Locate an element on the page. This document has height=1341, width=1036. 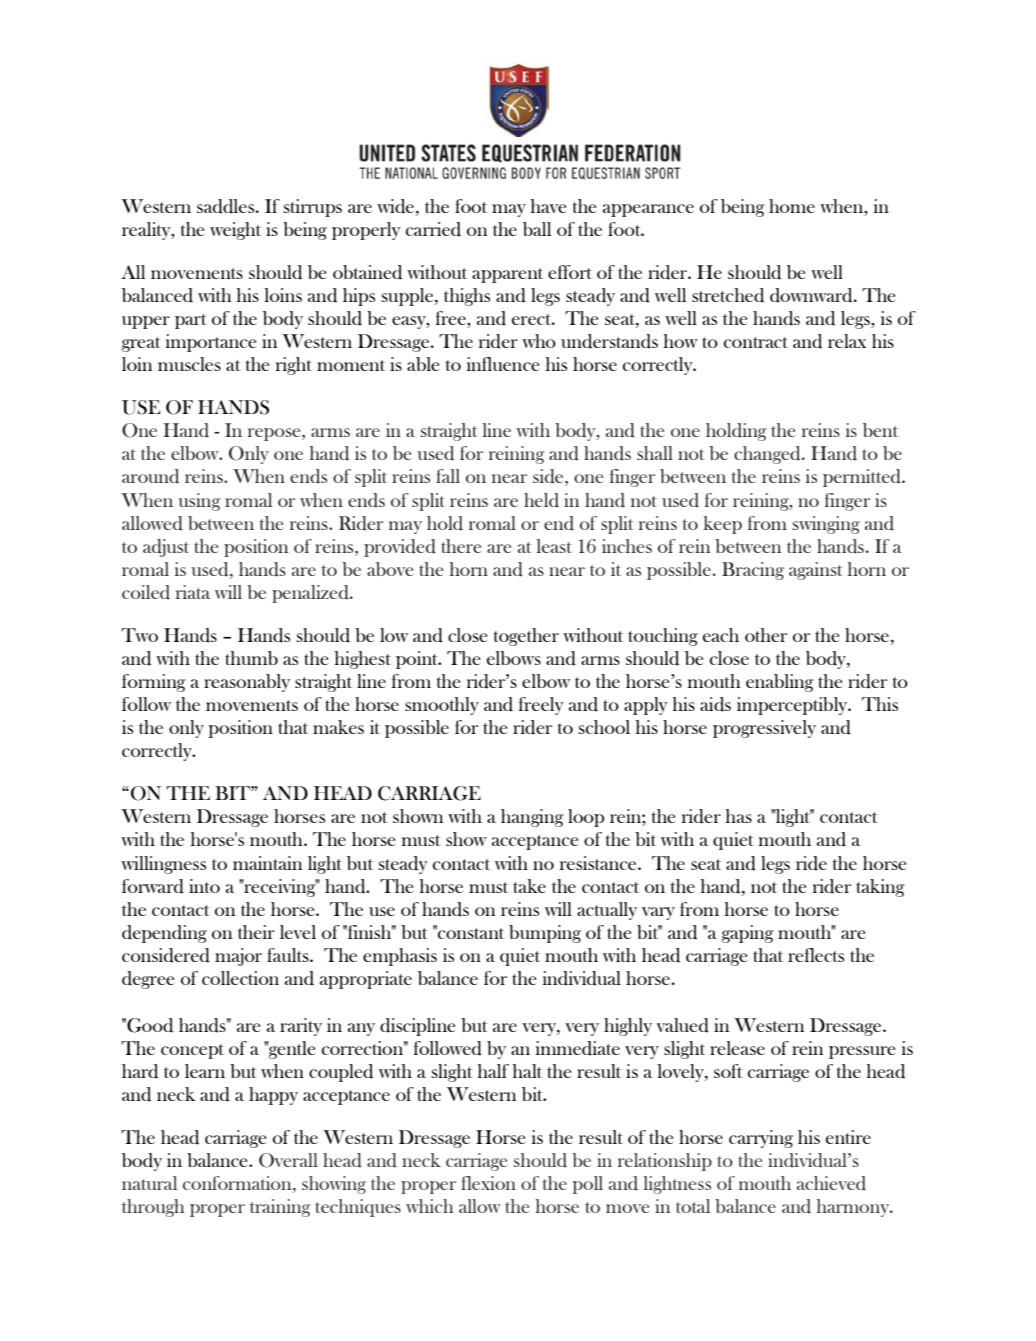
changed is located at coordinates (768, 455).
